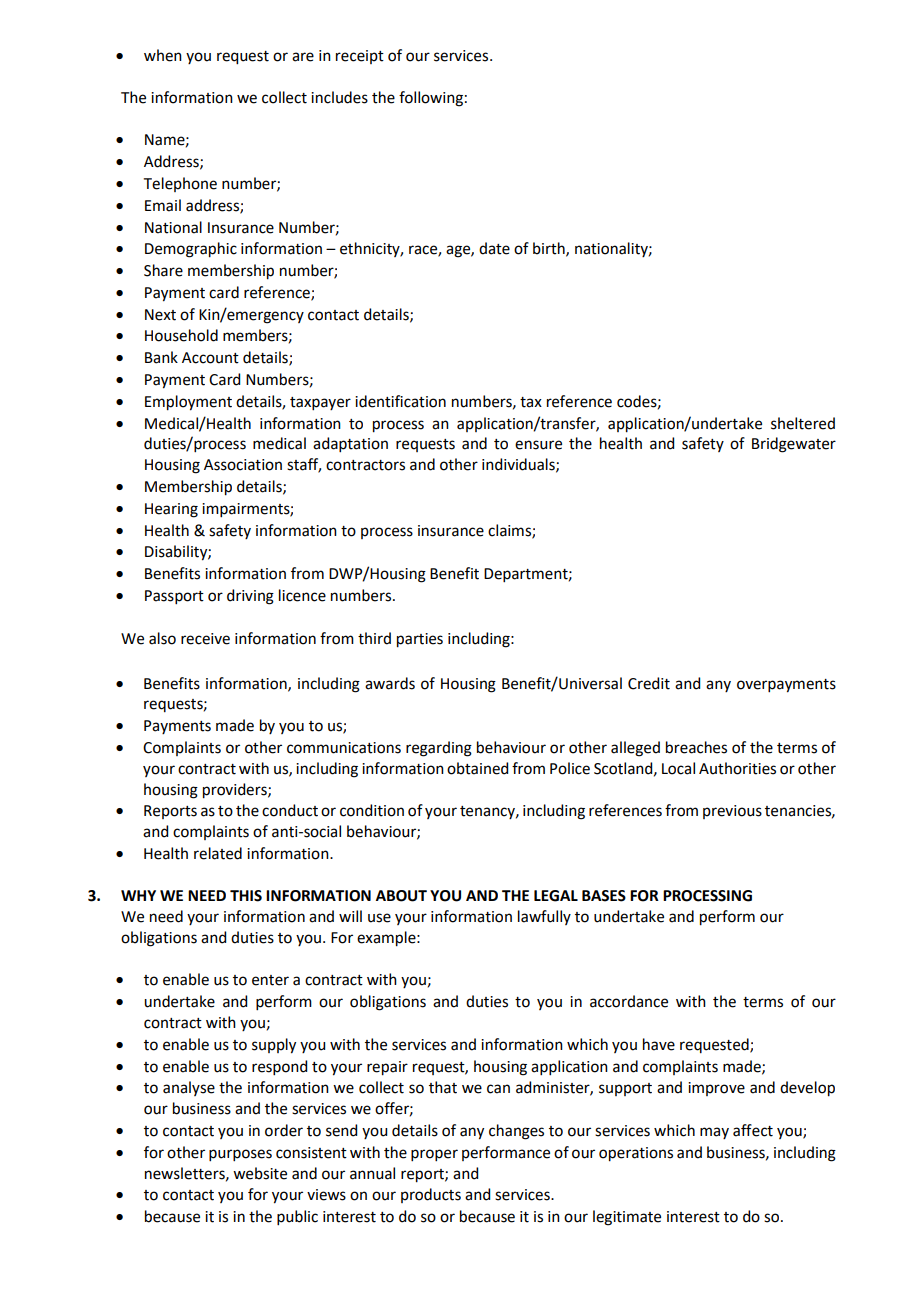 The width and height of the screenshot is (924, 1308). Describe the element at coordinates (431, 1195) in the screenshot. I see `products` at that location.
